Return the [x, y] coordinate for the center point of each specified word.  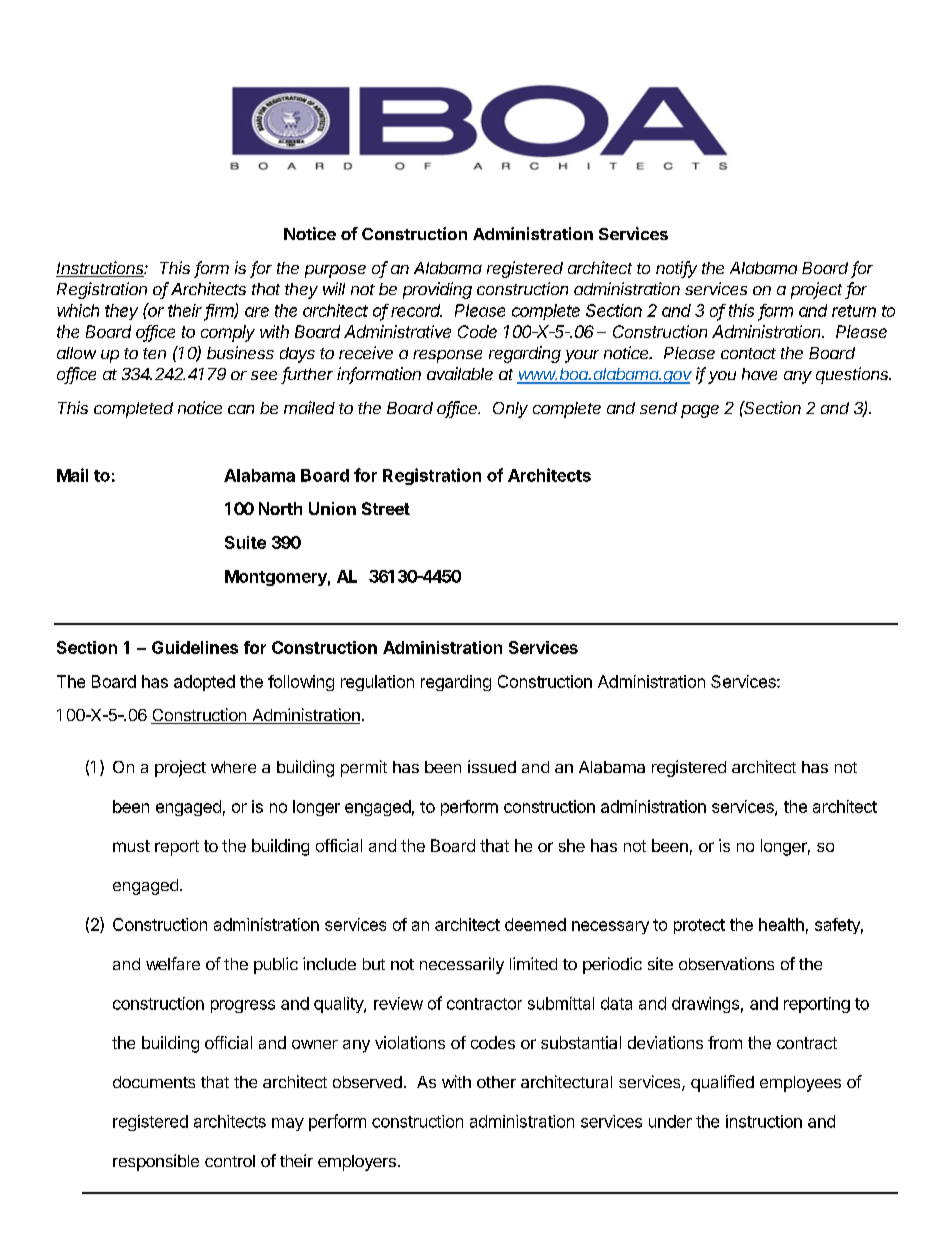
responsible [156, 1162]
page [700, 411]
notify [676, 269]
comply [228, 333]
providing [437, 290]
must [131, 846]
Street [386, 508]
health [781, 924]
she [572, 845]
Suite [245, 542]
